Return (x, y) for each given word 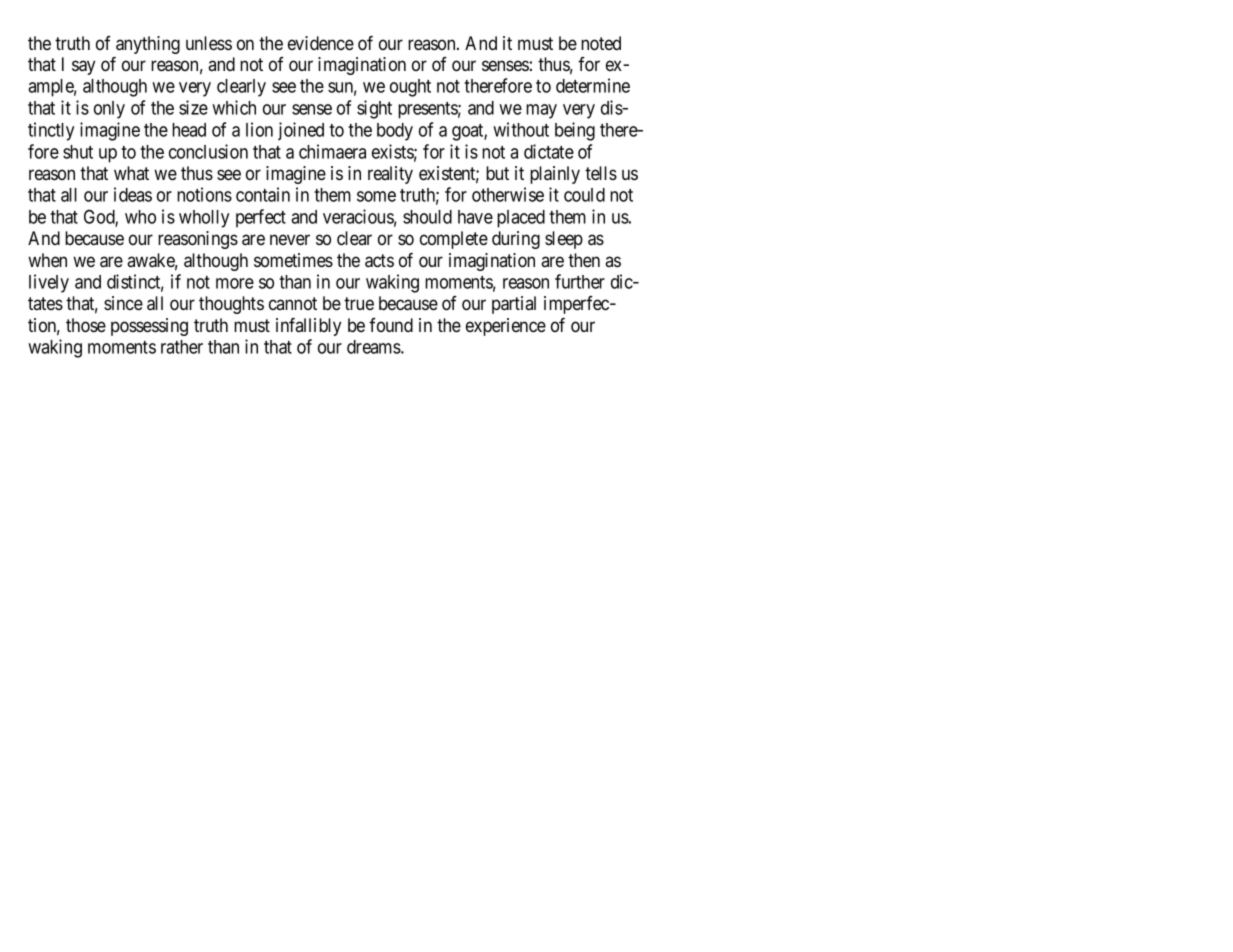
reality (390, 175)
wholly (204, 219)
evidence (321, 43)
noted (601, 43)
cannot (293, 303)
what (131, 173)
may (541, 111)
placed (521, 219)
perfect (261, 218)
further (580, 281)
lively (49, 283)
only (109, 110)
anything (148, 45)
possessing (149, 327)
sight (374, 109)
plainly (555, 175)
